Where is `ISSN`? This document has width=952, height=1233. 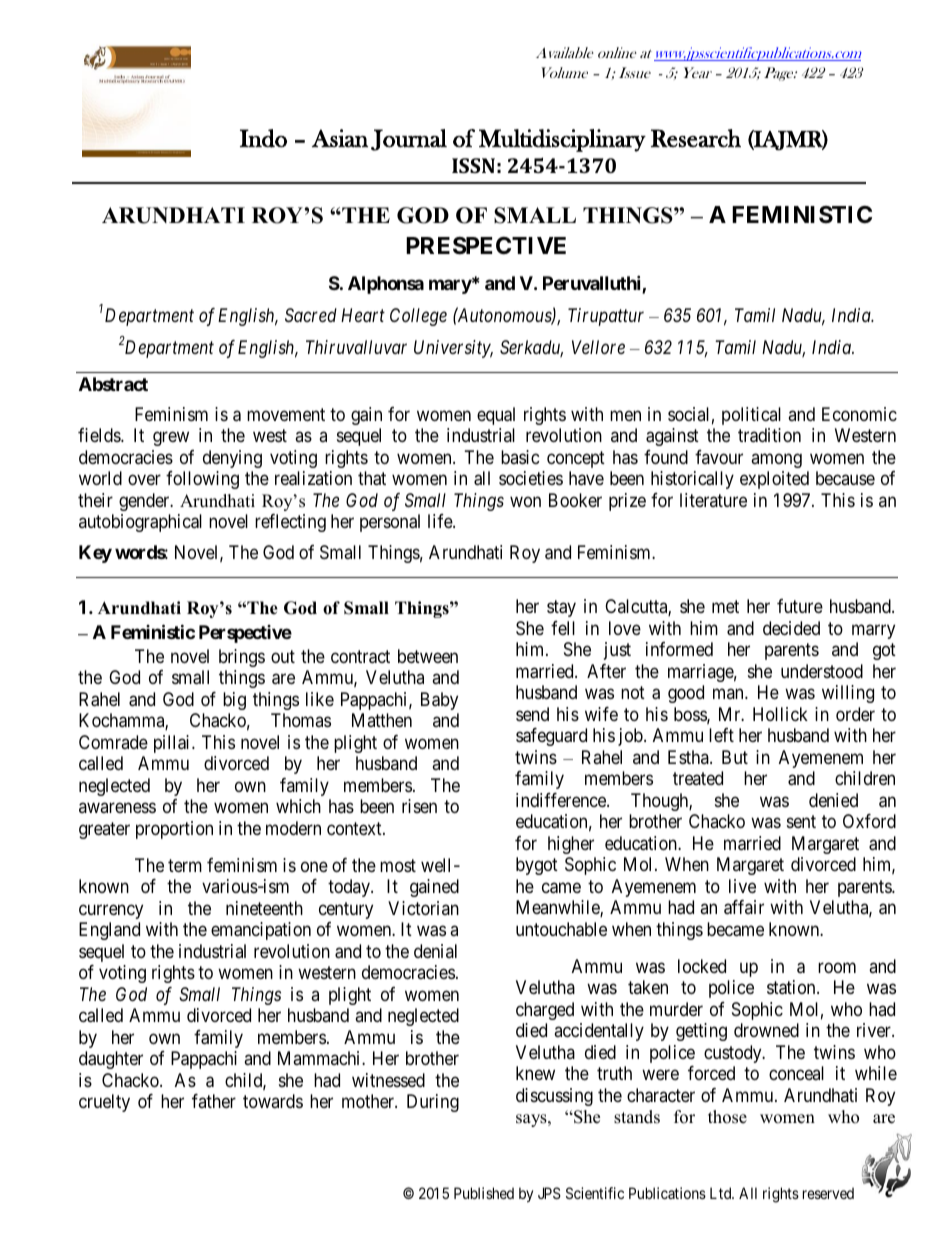
ISSN is located at coordinates (473, 165).
